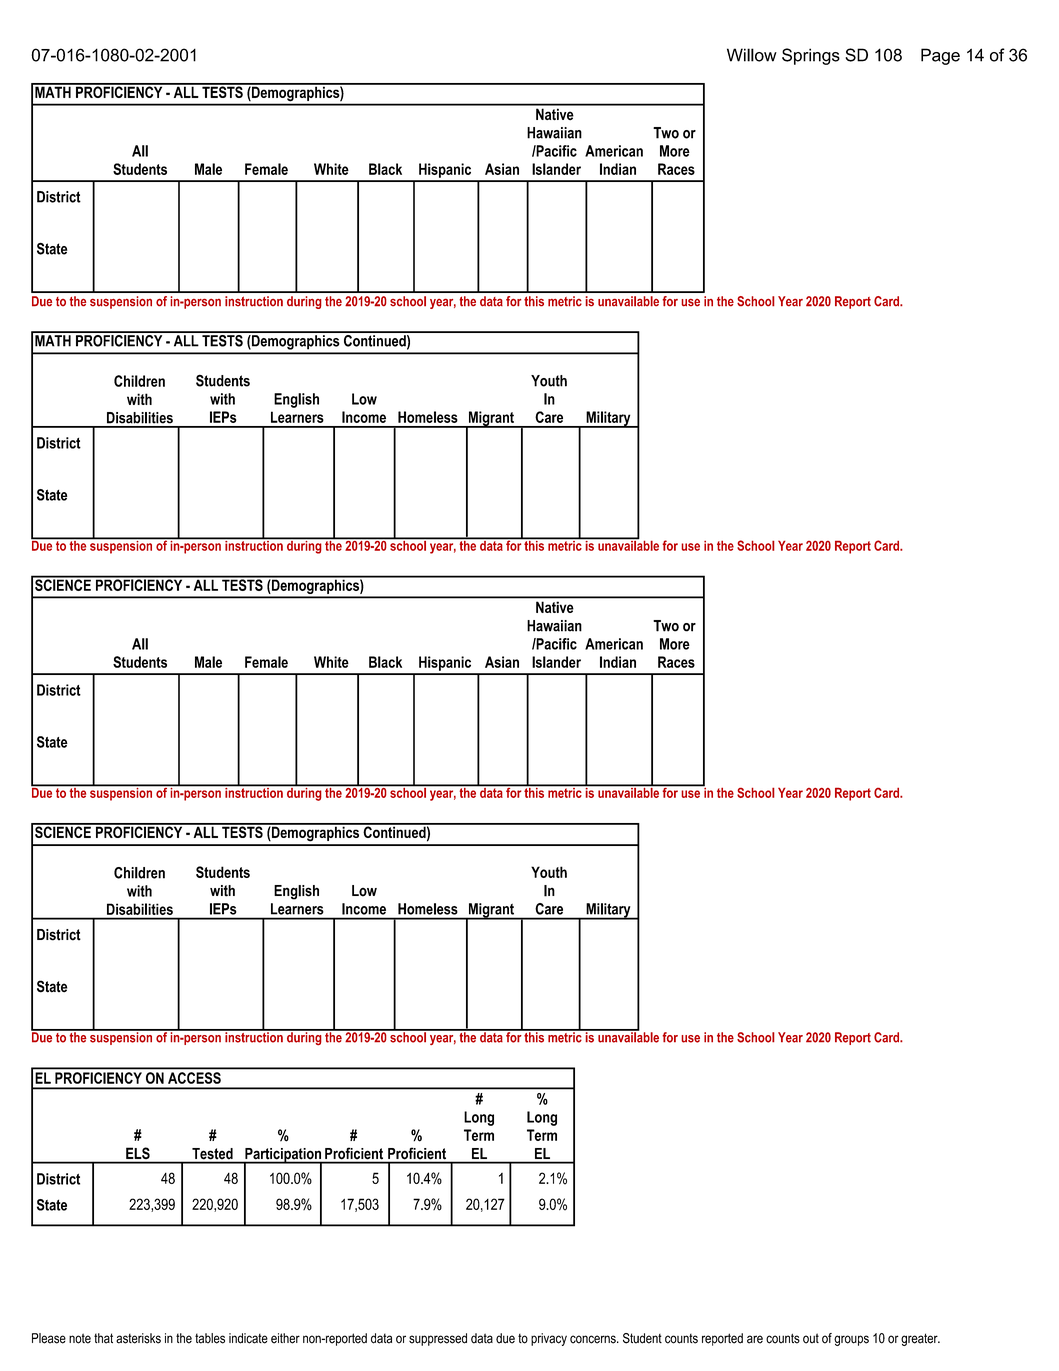 The width and height of the page is (1059, 1371). What do you see at coordinates (549, 1339) in the page?
I see `privacy` at bounding box center [549, 1339].
